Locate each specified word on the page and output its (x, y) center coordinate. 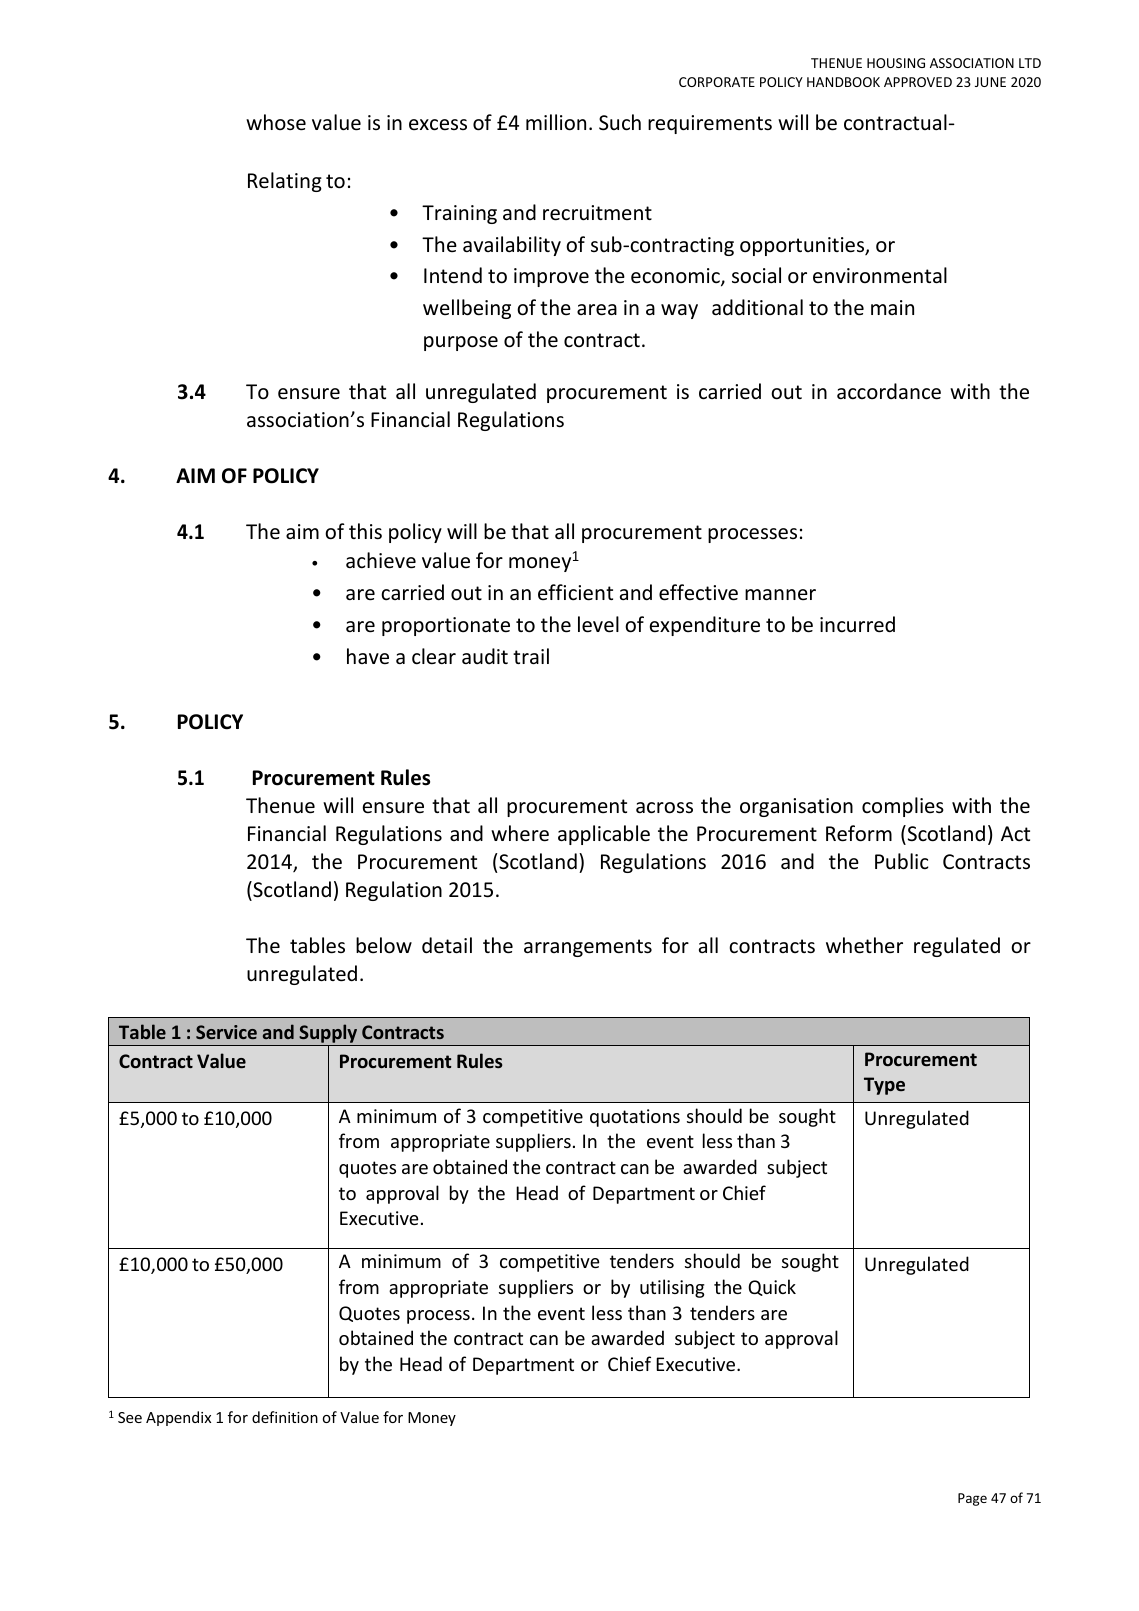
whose (276, 122)
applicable (604, 835)
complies (903, 807)
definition (285, 1417)
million (556, 122)
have (368, 656)
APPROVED (918, 82)
